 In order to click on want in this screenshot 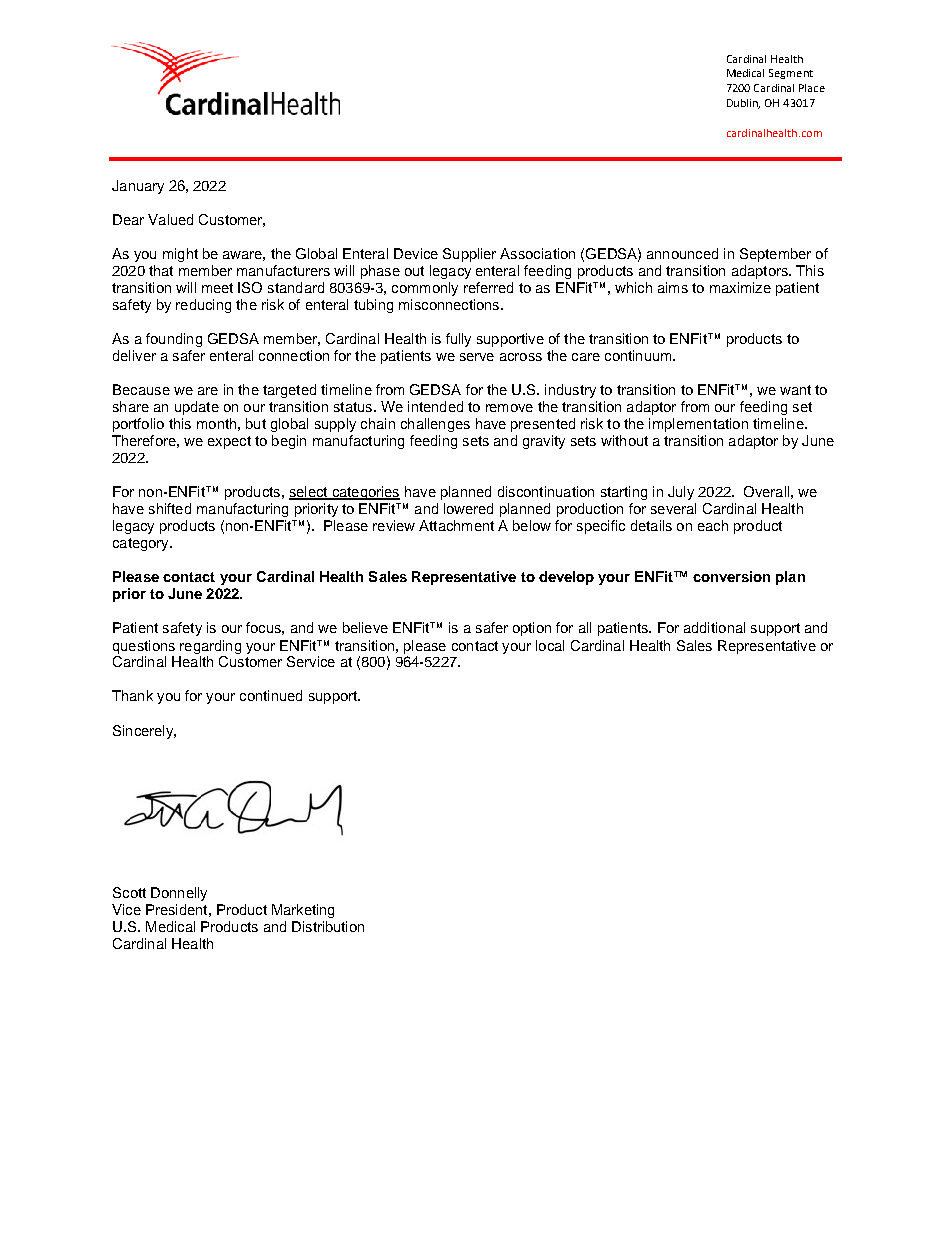, I will do `click(795, 390)`.
